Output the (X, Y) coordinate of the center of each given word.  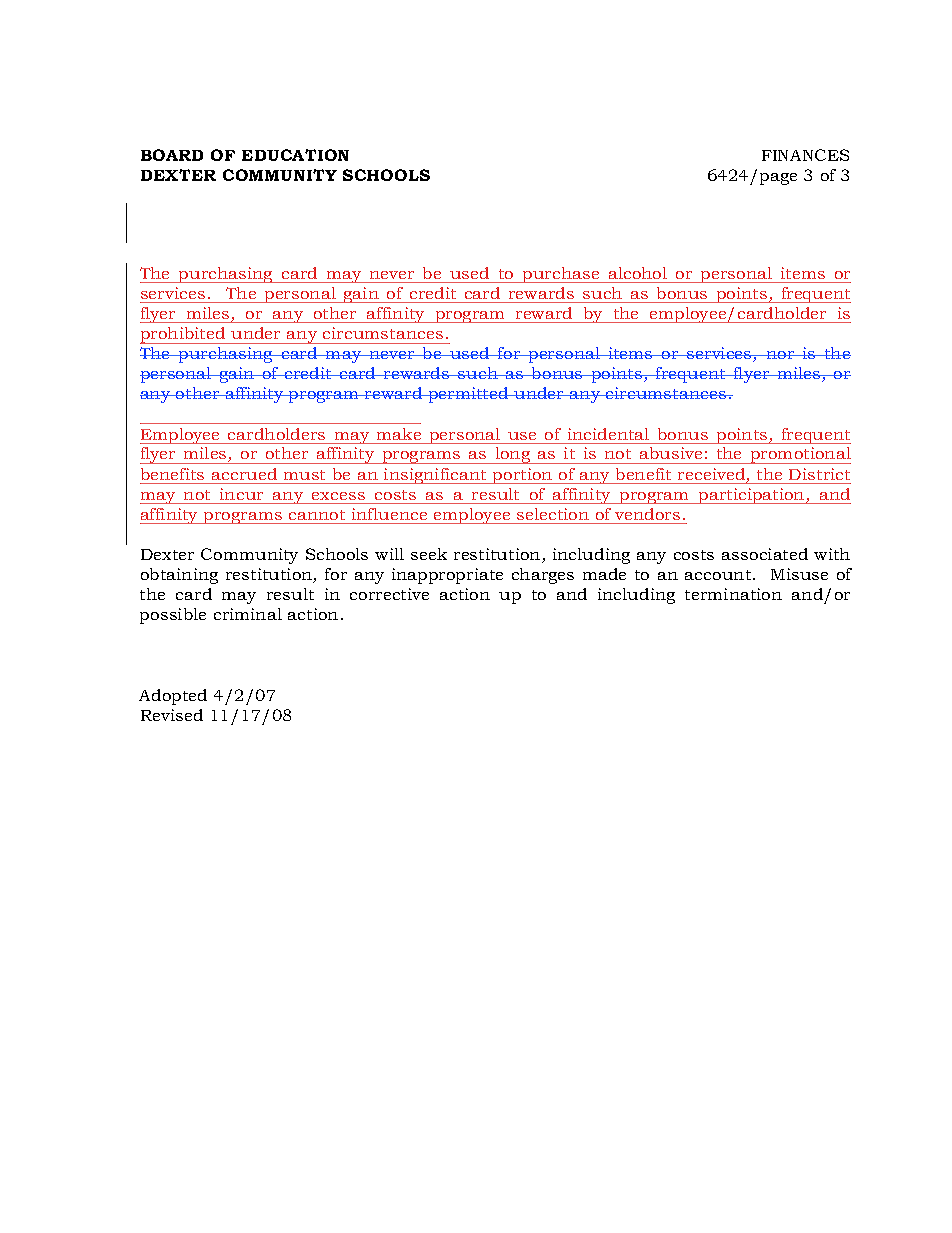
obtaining (179, 576)
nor (780, 355)
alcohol (638, 273)
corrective (389, 594)
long (513, 455)
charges (543, 576)
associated (765, 554)
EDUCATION (295, 155)
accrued (244, 474)
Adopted (173, 697)
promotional (799, 455)
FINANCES (805, 155)
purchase (561, 275)
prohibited (184, 335)
